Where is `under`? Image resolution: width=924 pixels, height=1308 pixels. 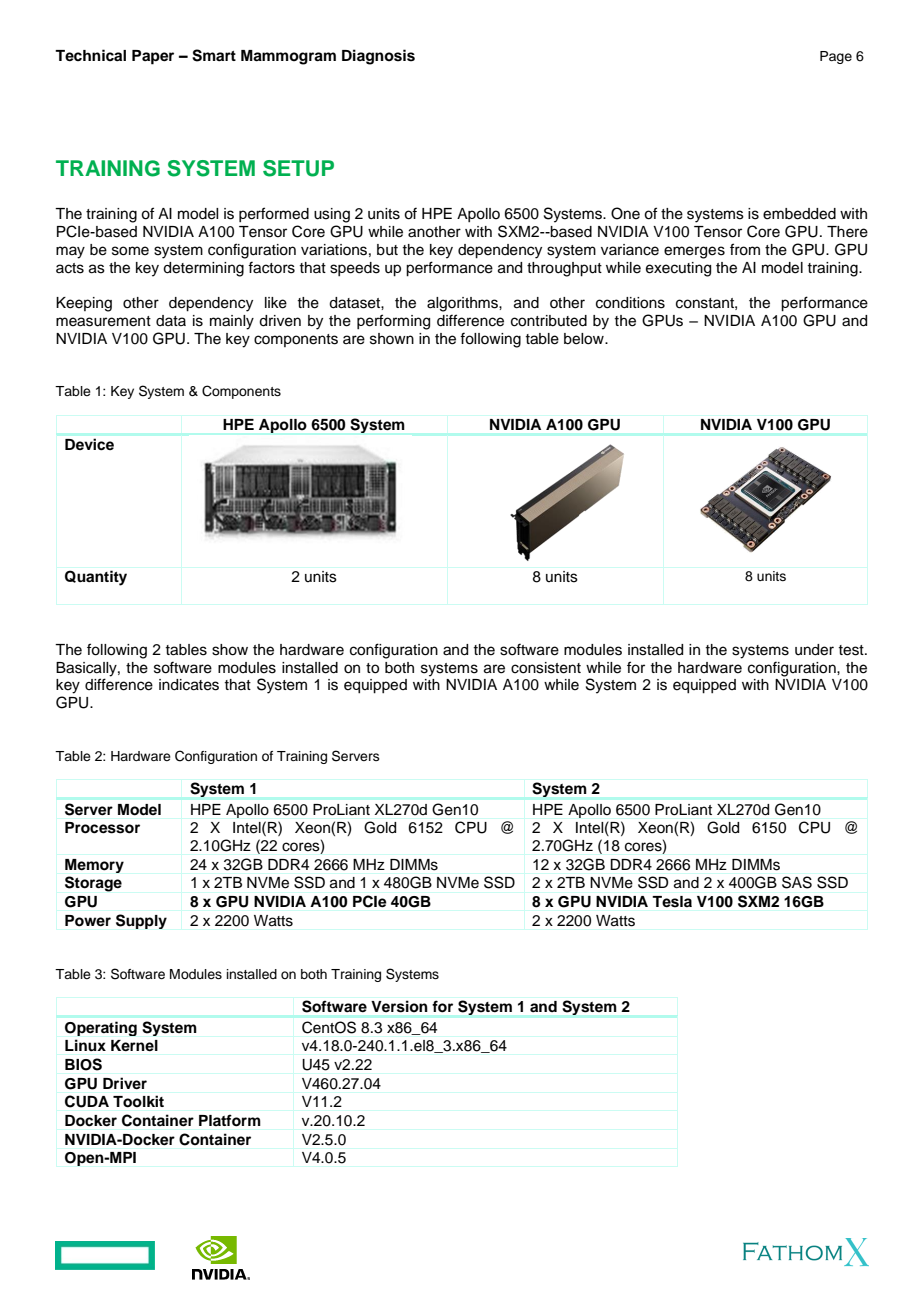 under is located at coordinates (814, 650).
